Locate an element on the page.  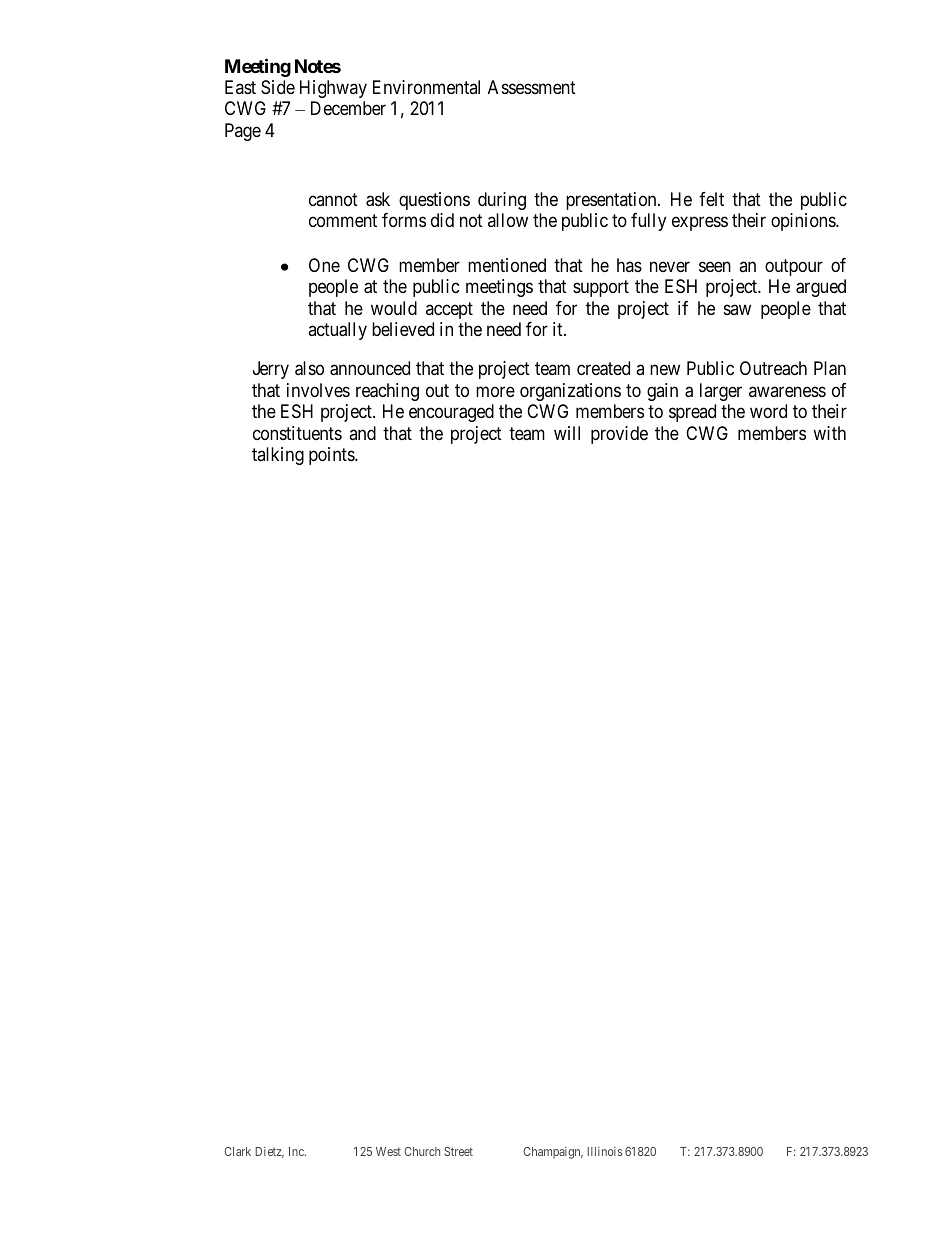
will is located at coordinates (567, 433).
